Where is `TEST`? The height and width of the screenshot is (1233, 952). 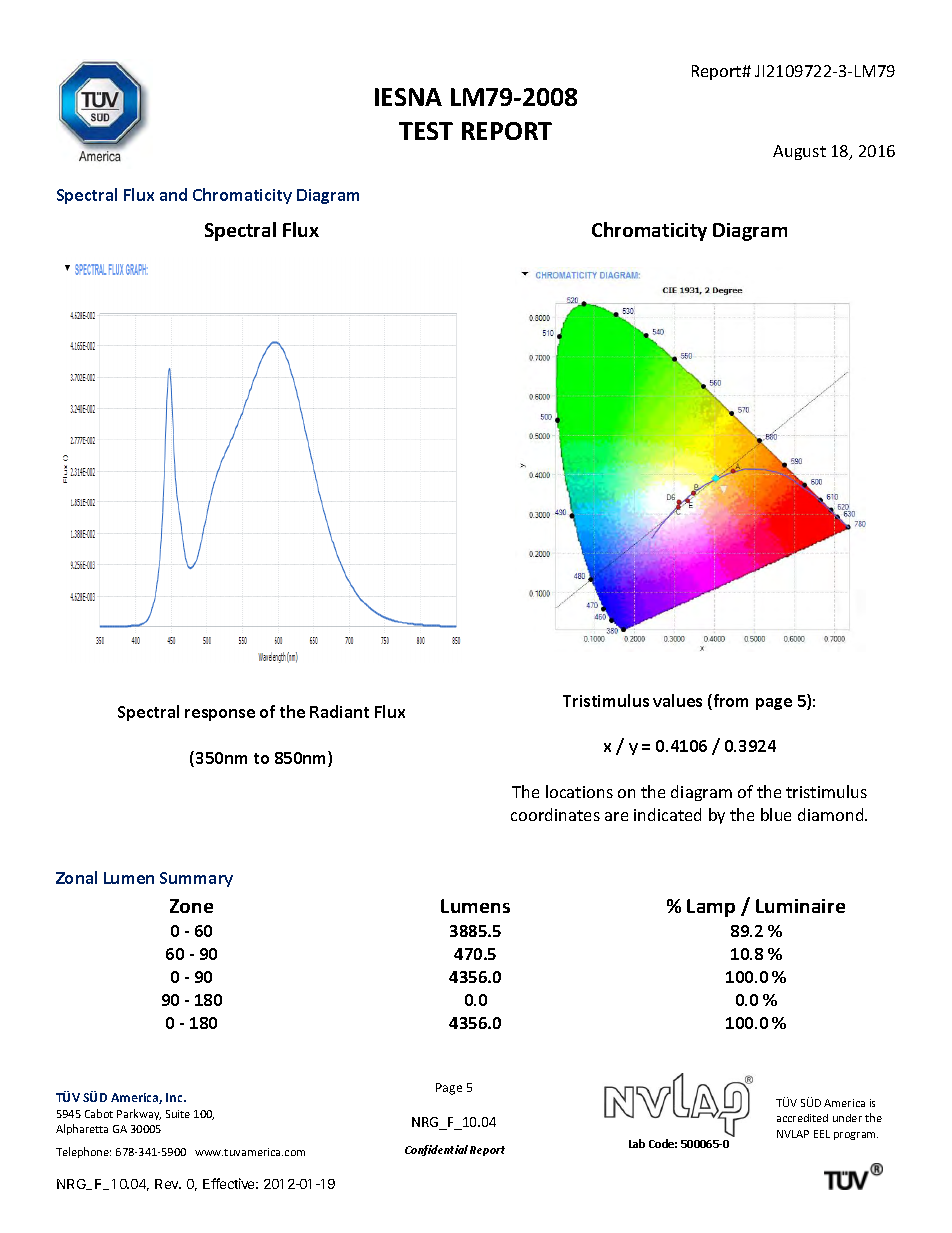
TEST is located at coordinates (426, 131).
